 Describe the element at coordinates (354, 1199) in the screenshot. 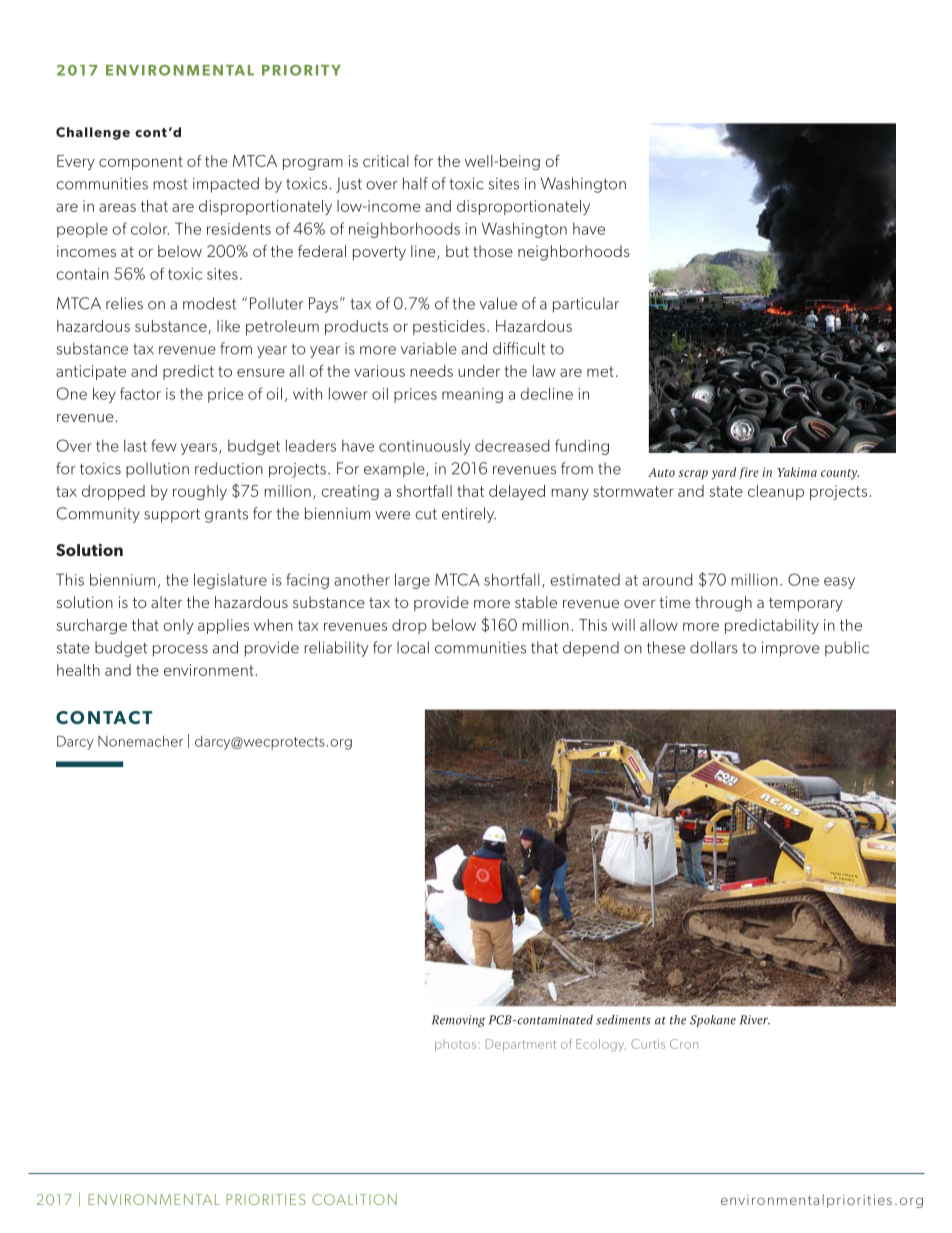

I see `COALITION` at that location.
